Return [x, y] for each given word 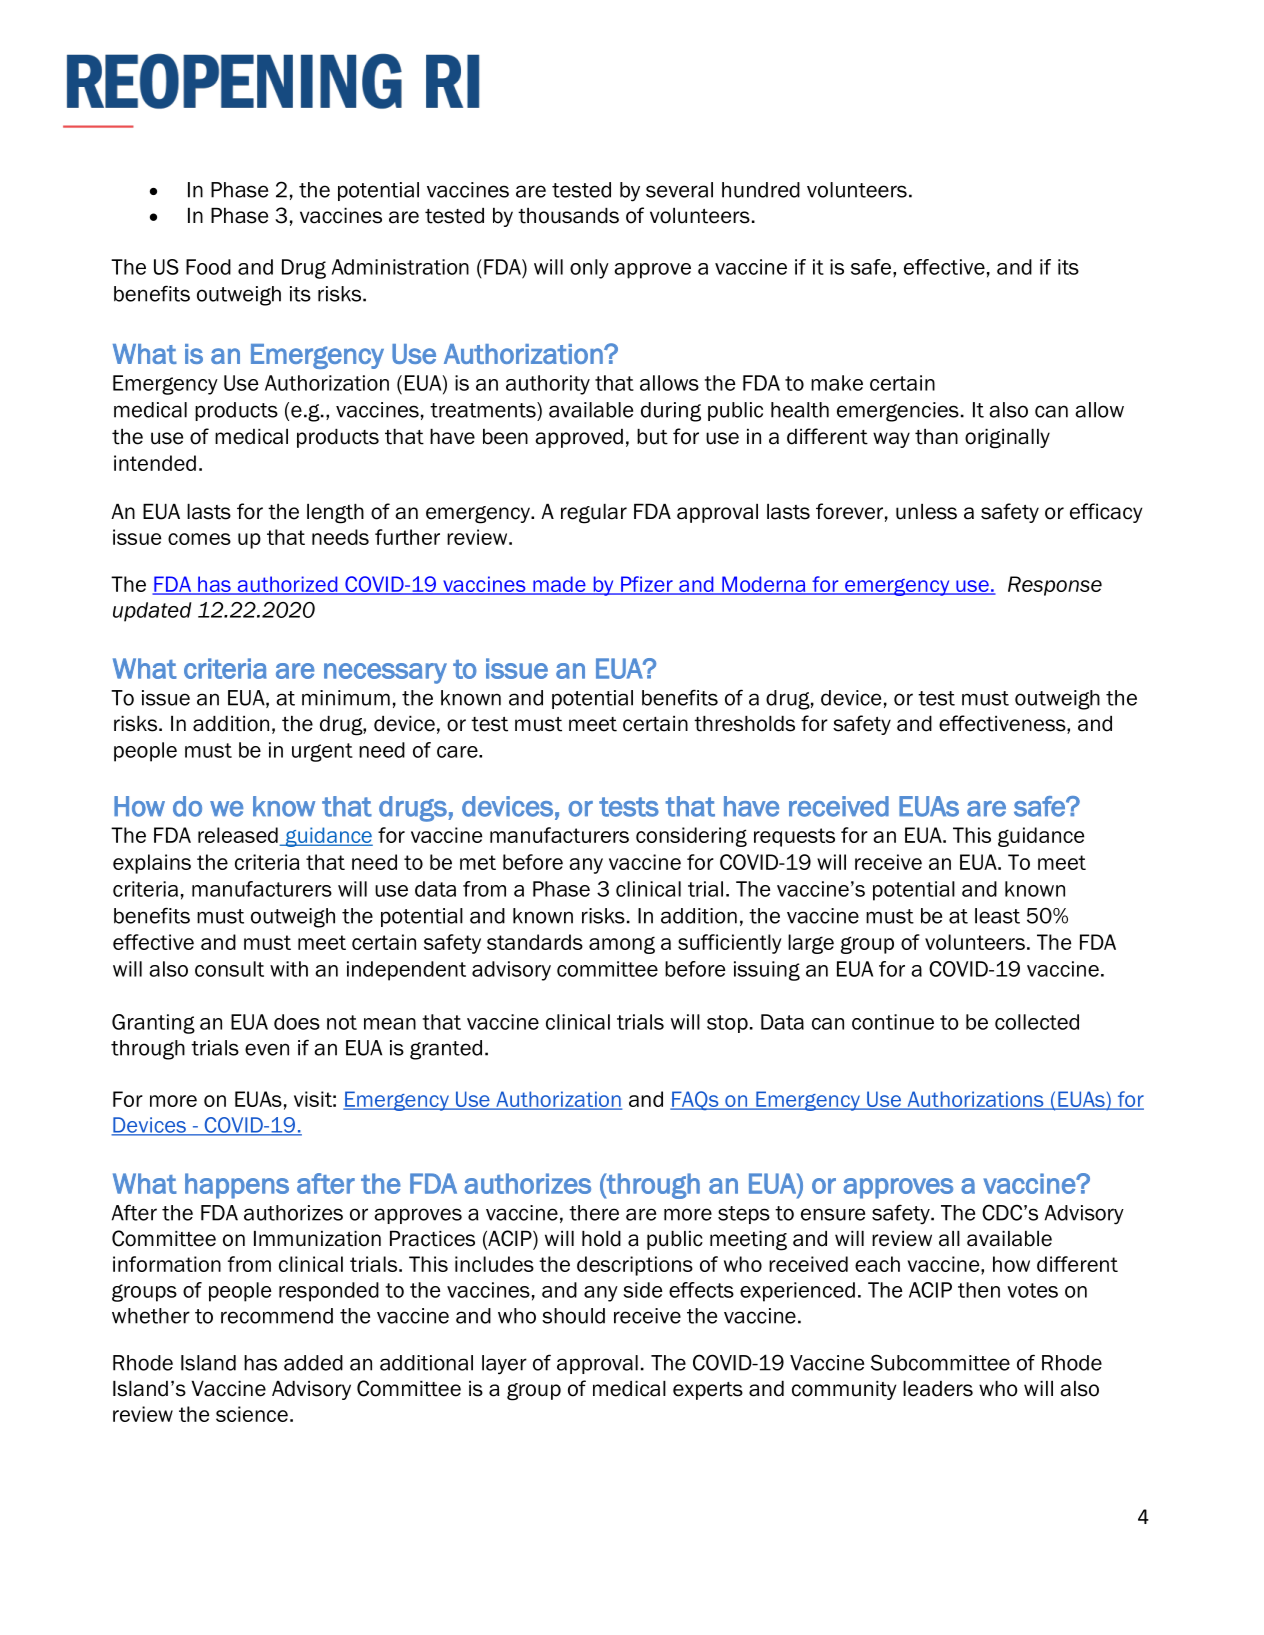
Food [208, 267]
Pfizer [647, 585]
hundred [761, 190]
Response [1055, 586]
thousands [568, 216]
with [289, 969]
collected [1037, 1022]
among [622, 945]
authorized [287, 585]
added [313, 1363]
